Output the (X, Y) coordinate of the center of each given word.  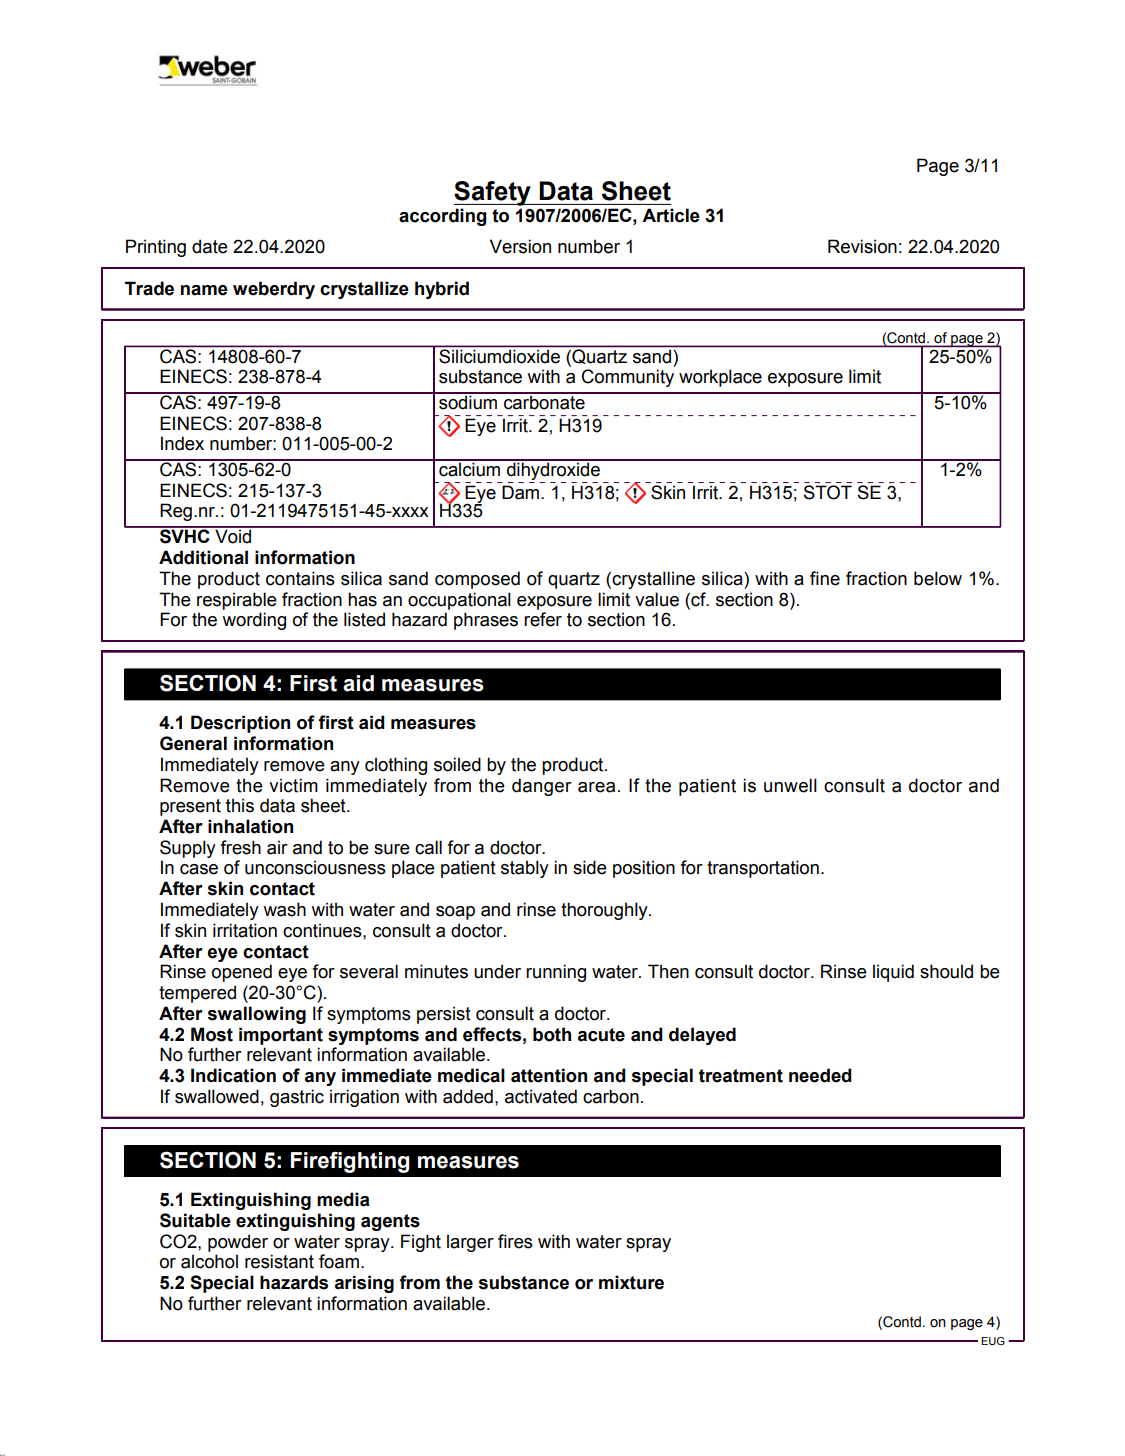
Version (520, 246)
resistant (279, 1261)
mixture (631, 1282)
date (210, 246)
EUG (993, 1341)
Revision (862, 246)
